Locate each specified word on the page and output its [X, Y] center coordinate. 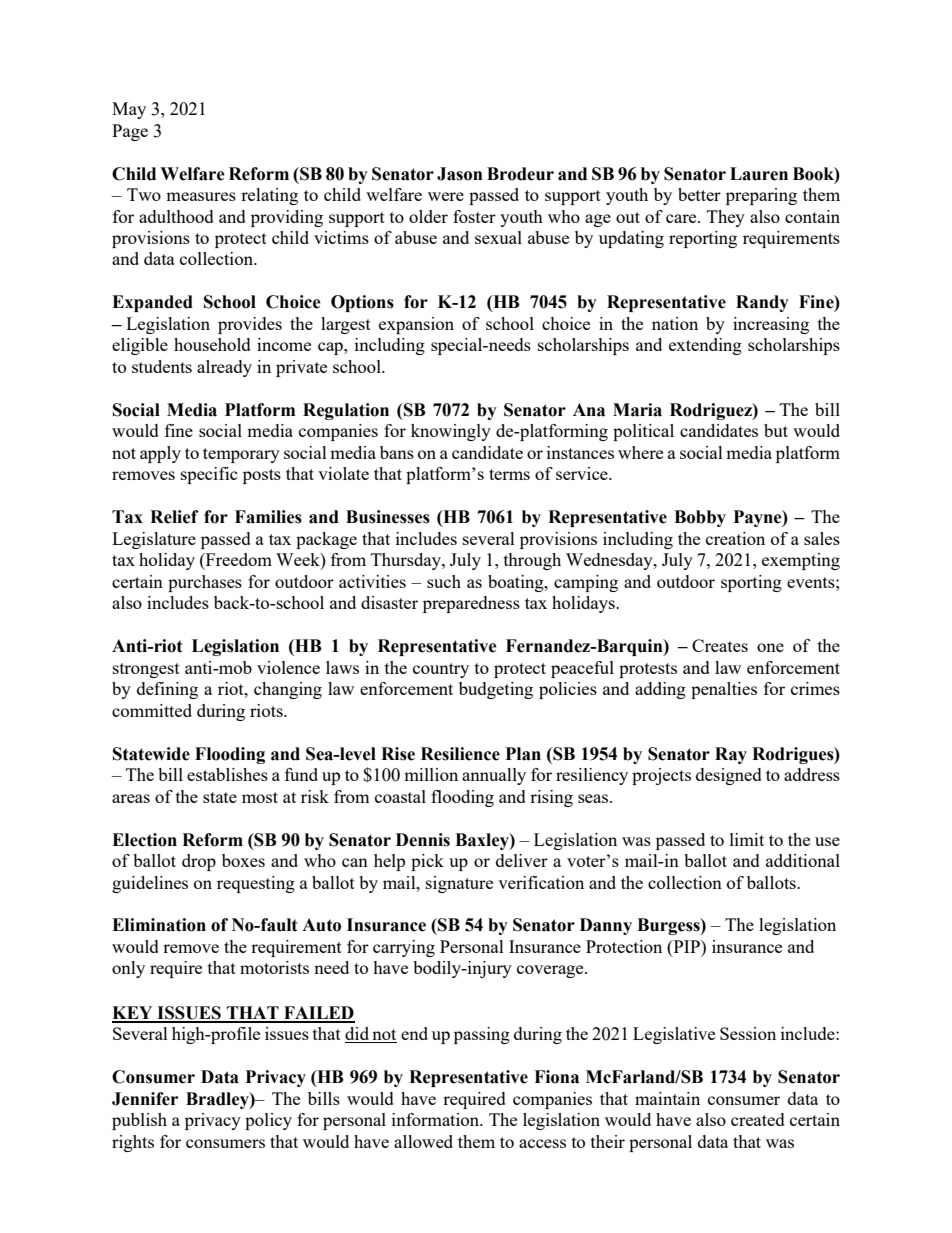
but [776, 430]
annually [494, 776]
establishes [227, 774]
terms [509, 474]
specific [209, 475]
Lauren [759, 174]
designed [729, 776]
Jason [460, 174]
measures [201, 196]
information [437, 1119]
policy [268, 1121]
